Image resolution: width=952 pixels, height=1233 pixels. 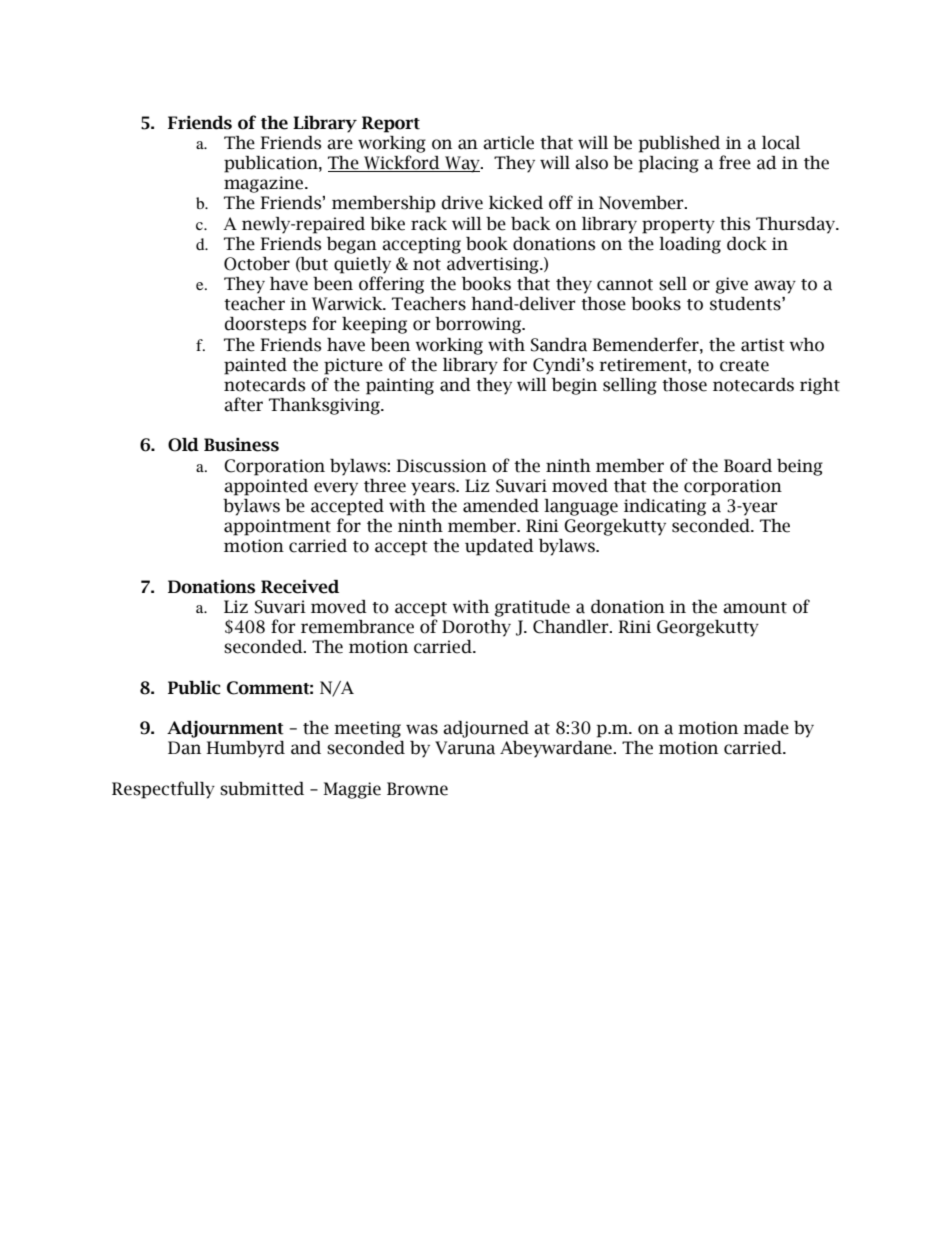 I want to click on Board, so click(x=748, y=466).
